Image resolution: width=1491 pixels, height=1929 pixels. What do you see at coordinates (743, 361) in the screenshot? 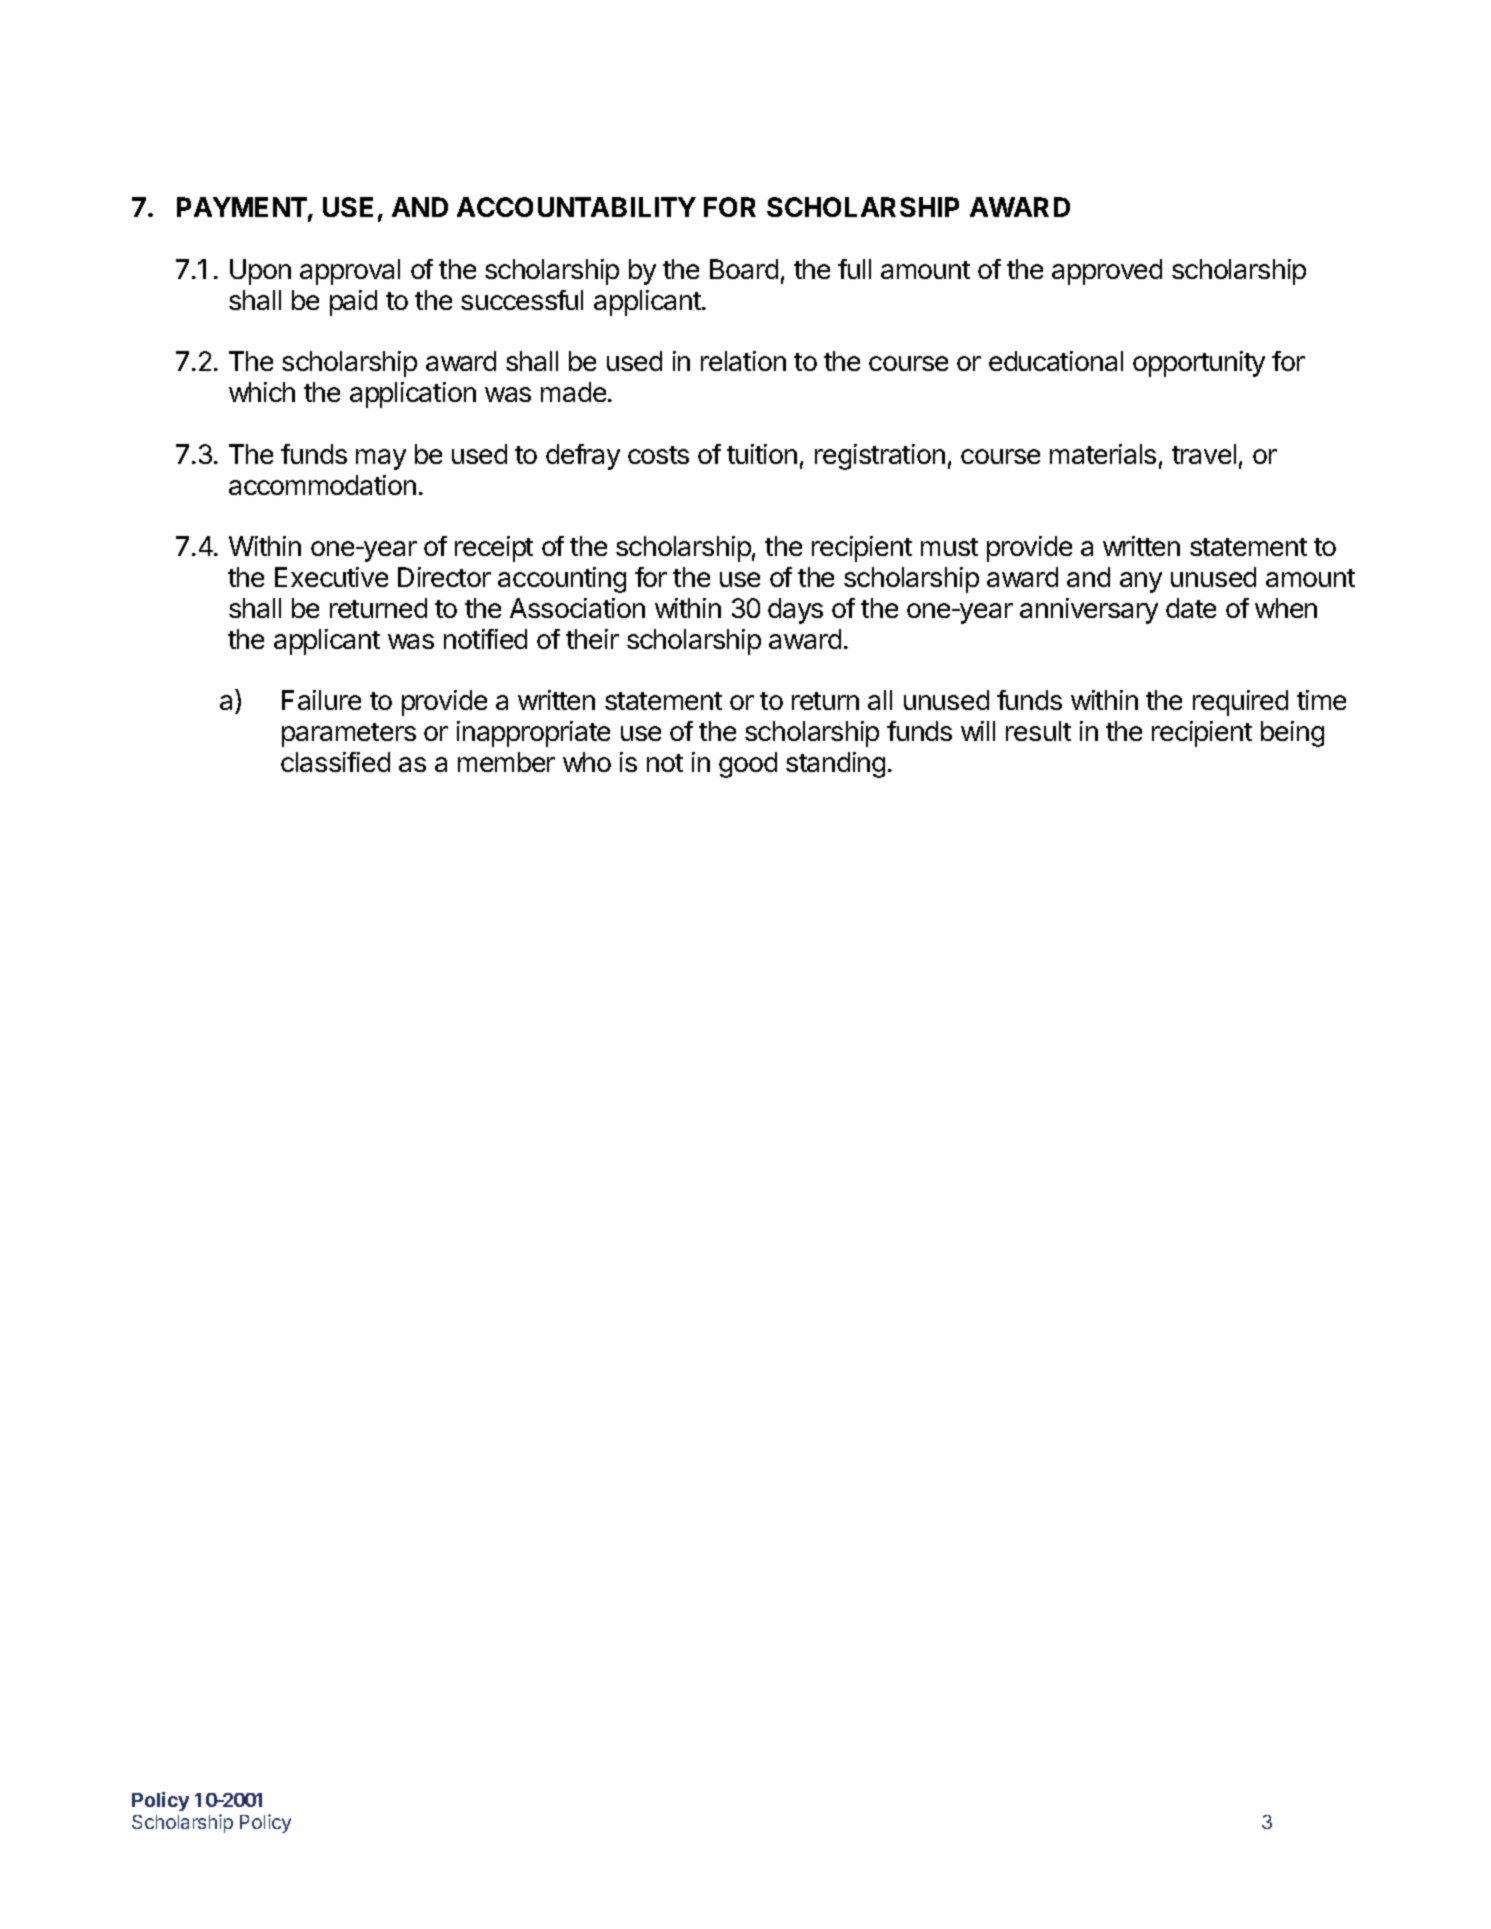
I see `relation` at bounding box center [743, 361].
